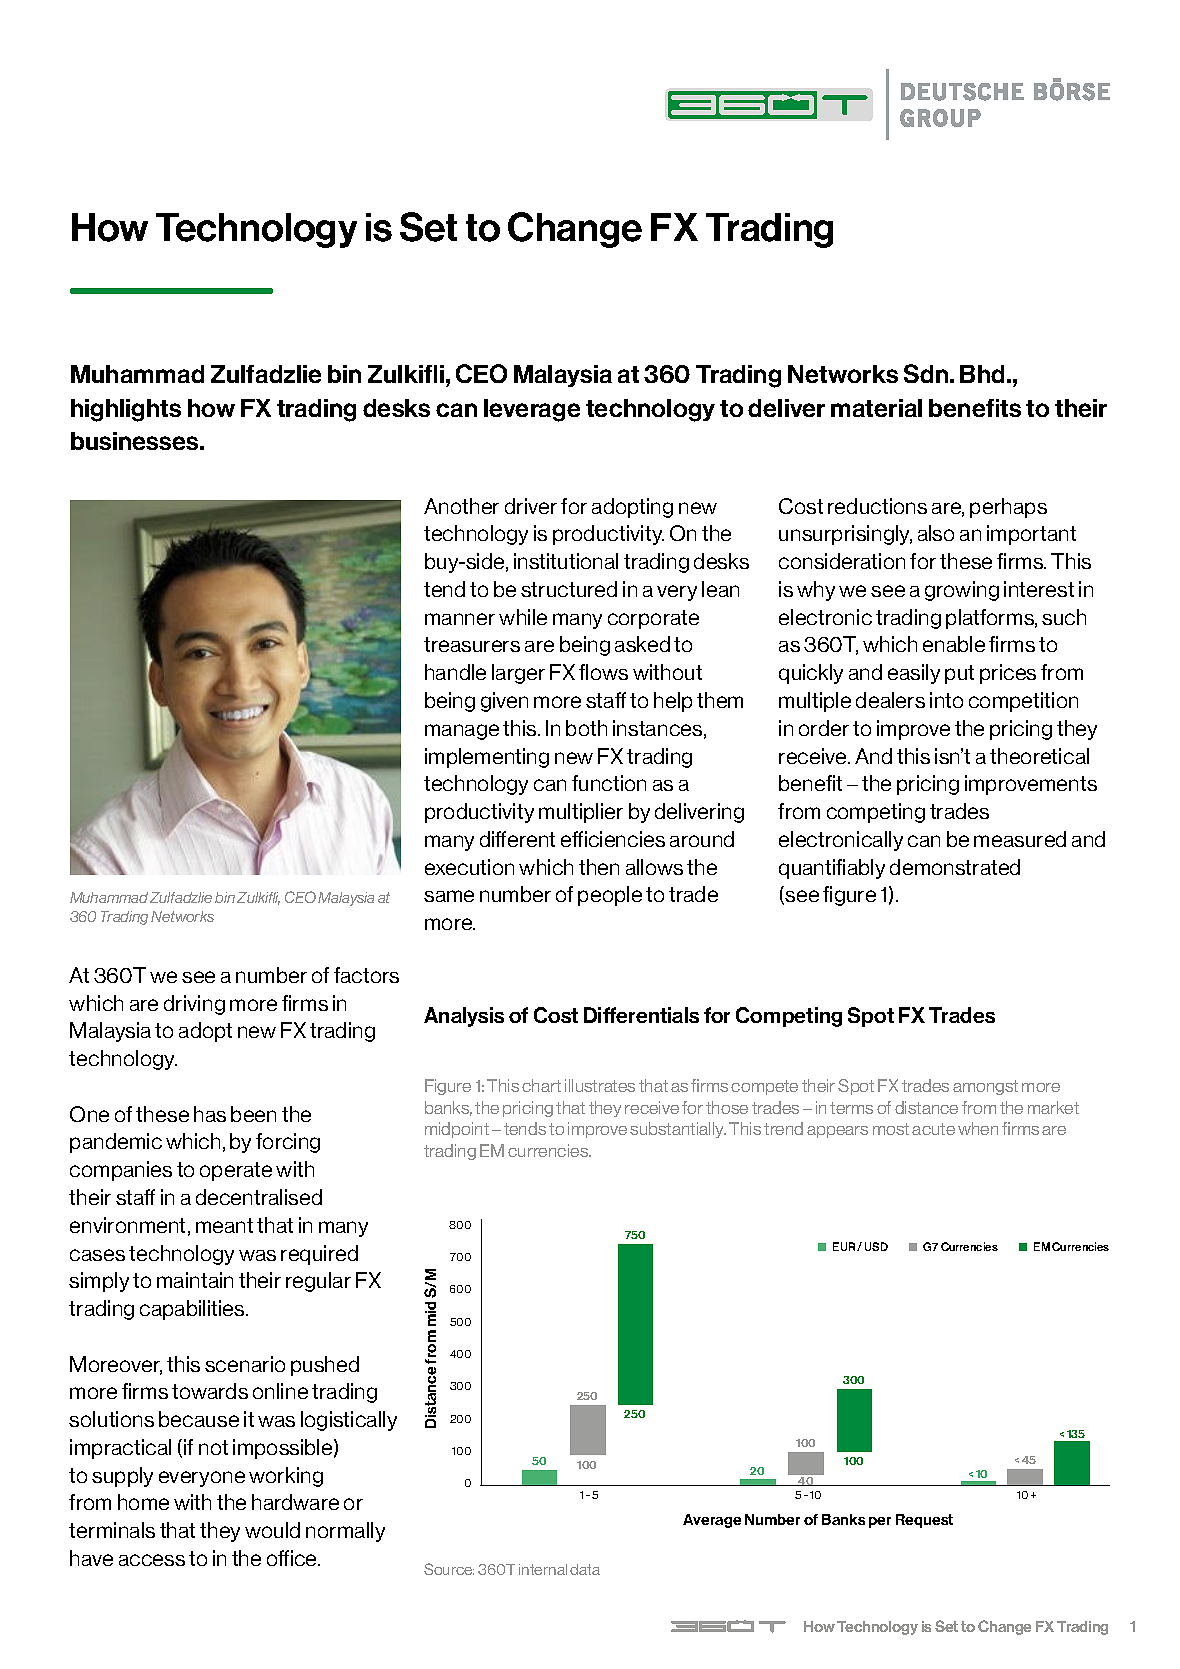  Describe the element at coordinates (982, 374) in the screenshot. I see `Bhd` at that location.
